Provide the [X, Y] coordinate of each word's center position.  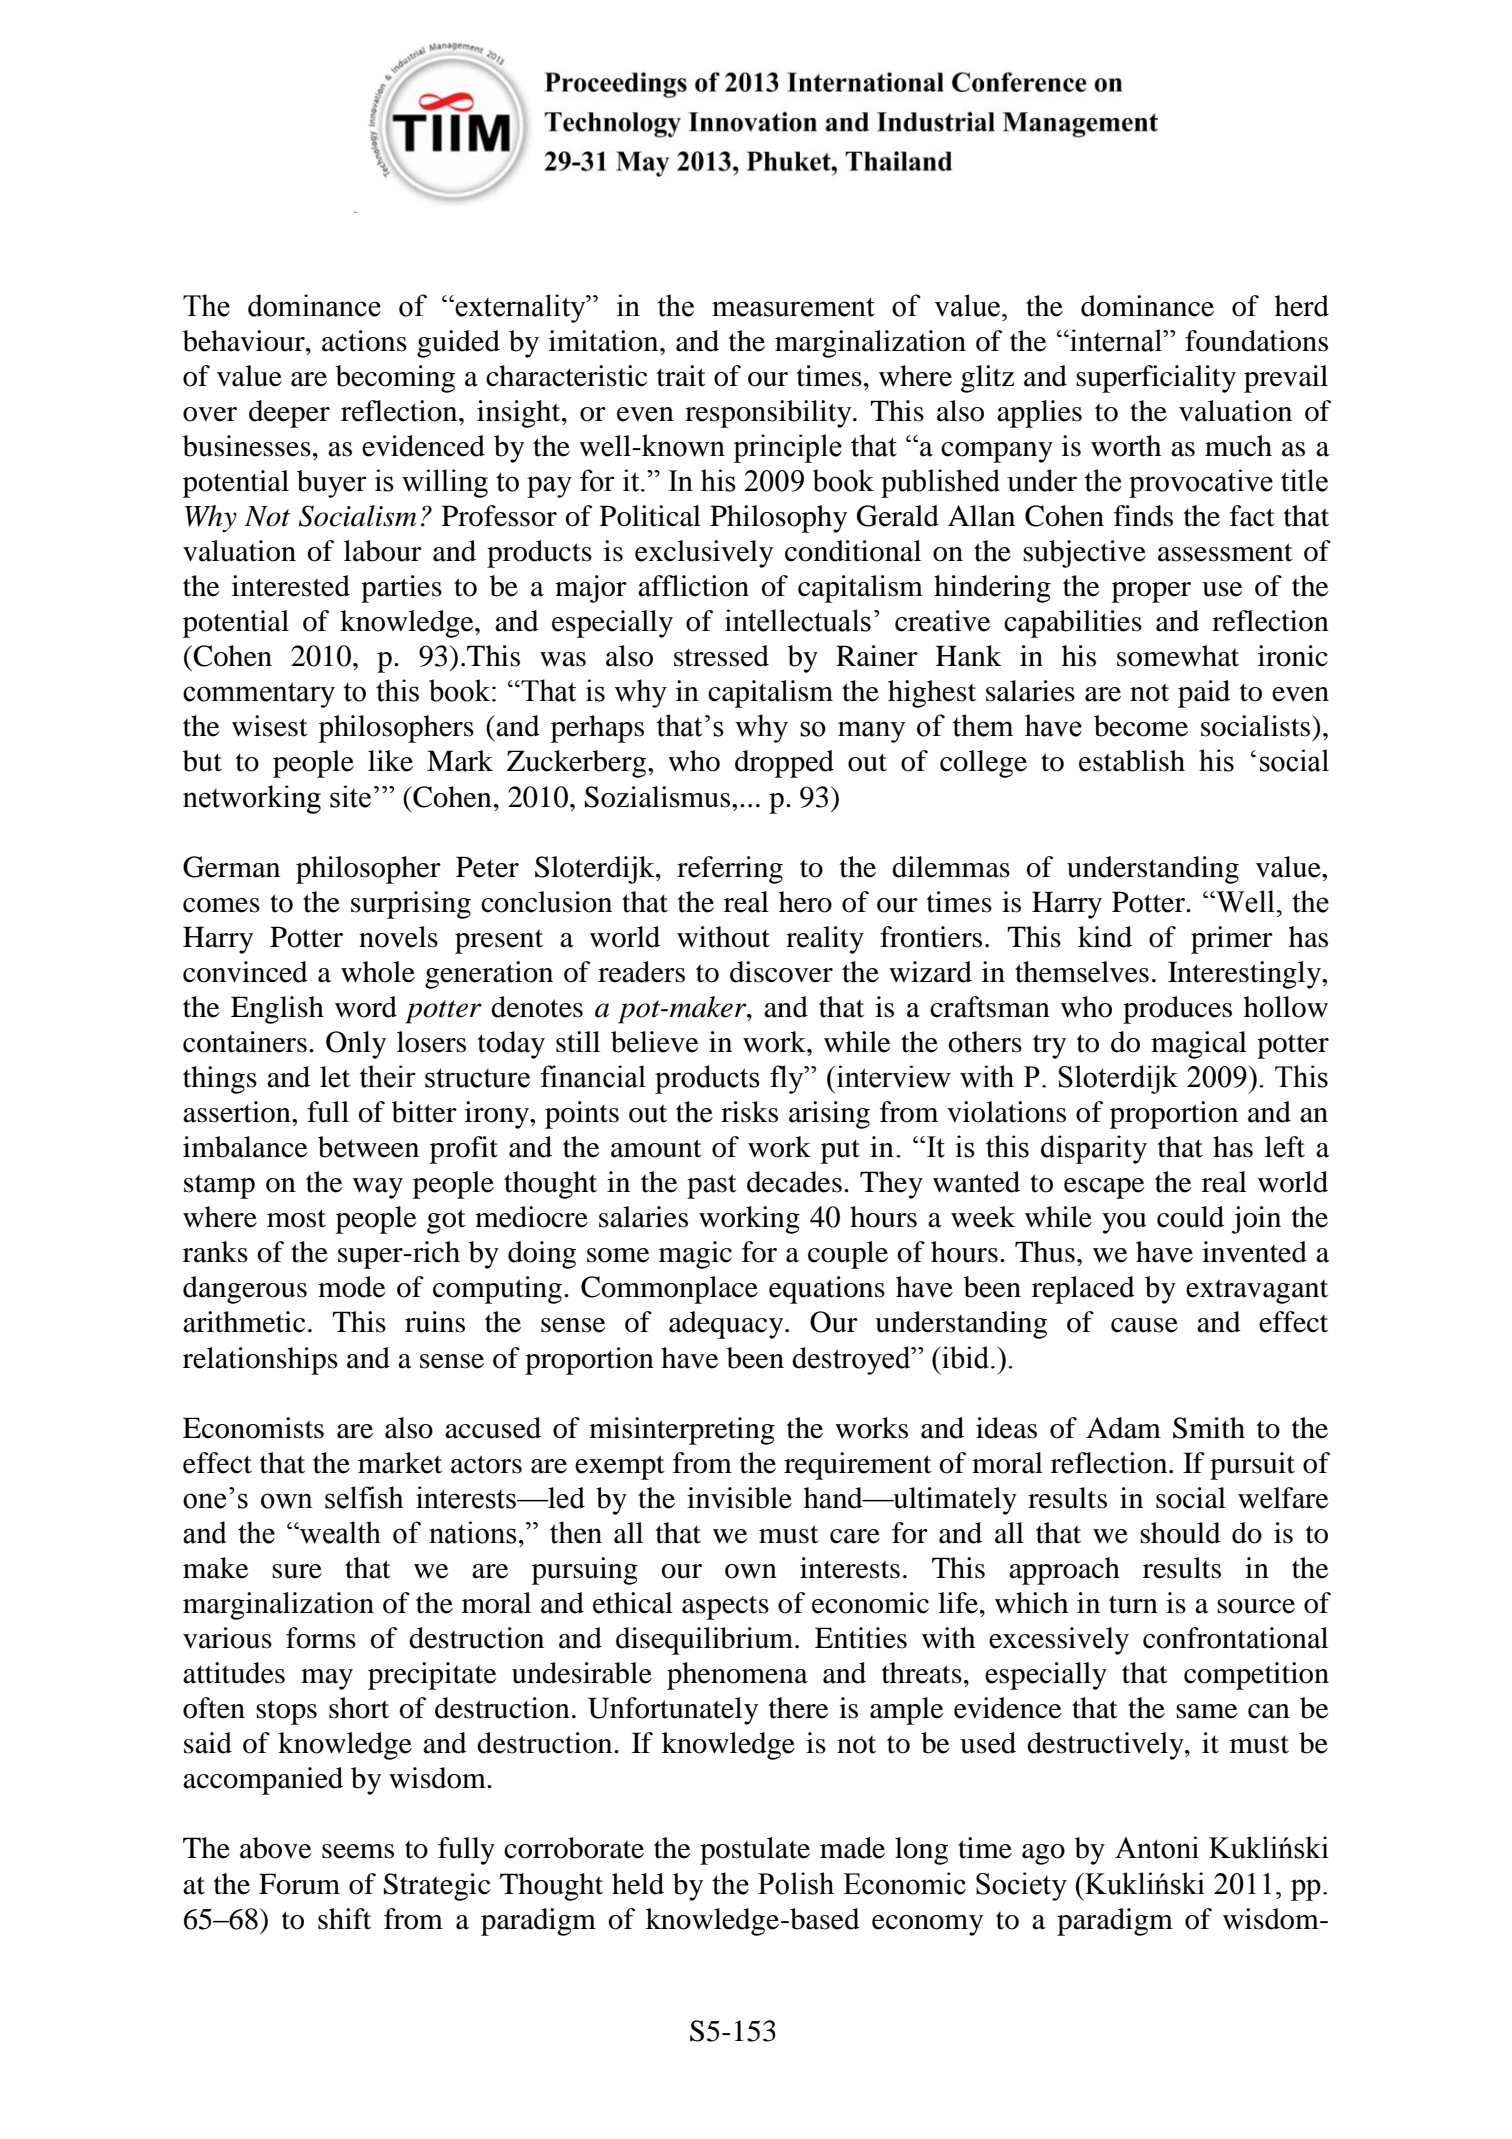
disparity [1094, 1149]
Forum [299, 1884]
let [335, 1077]
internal [1116, 340]
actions [364, 341]
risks [749, 1112]
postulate [755, 1851]
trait [681, 376]
